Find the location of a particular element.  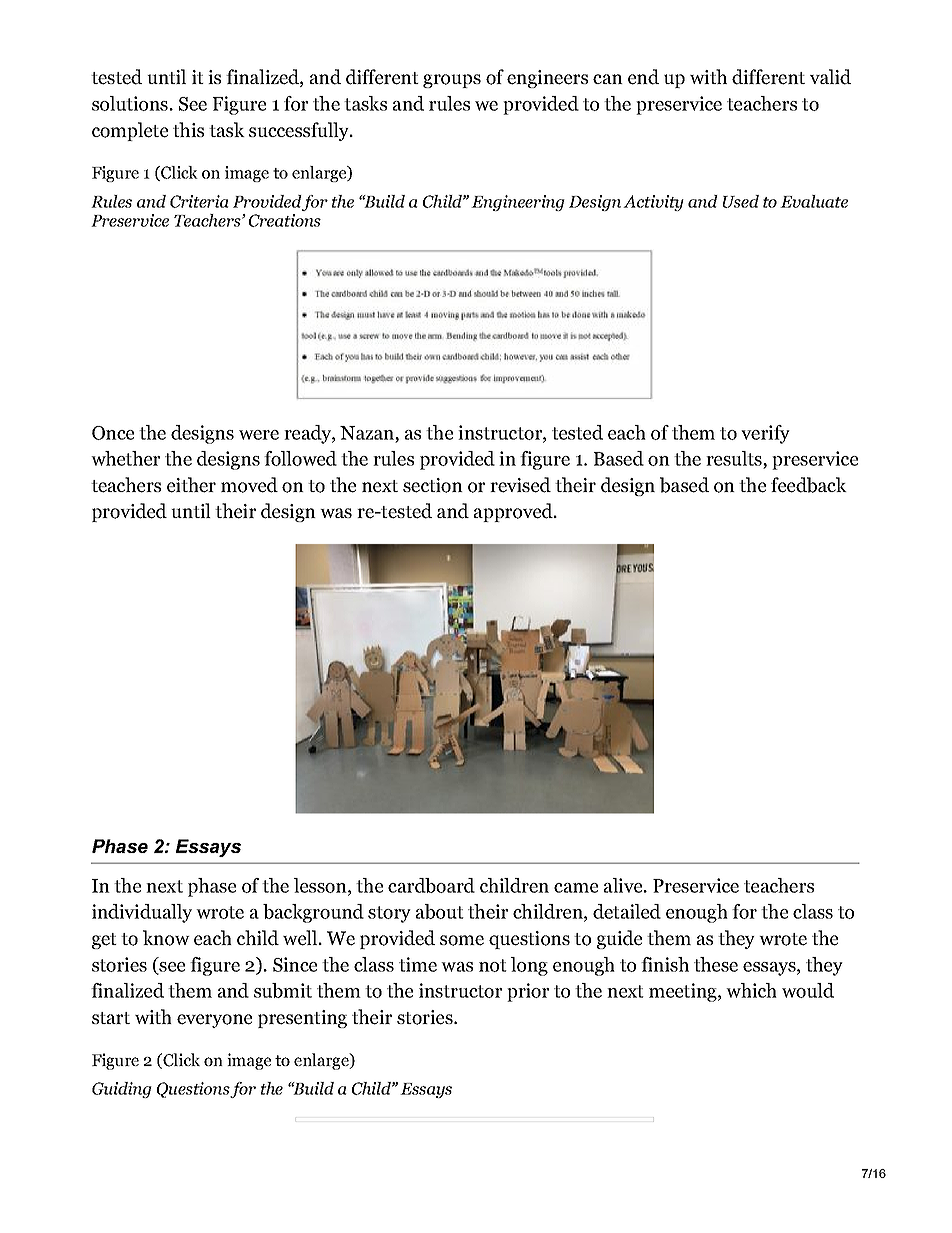

everyone is located at coordinates (214, 1021).
